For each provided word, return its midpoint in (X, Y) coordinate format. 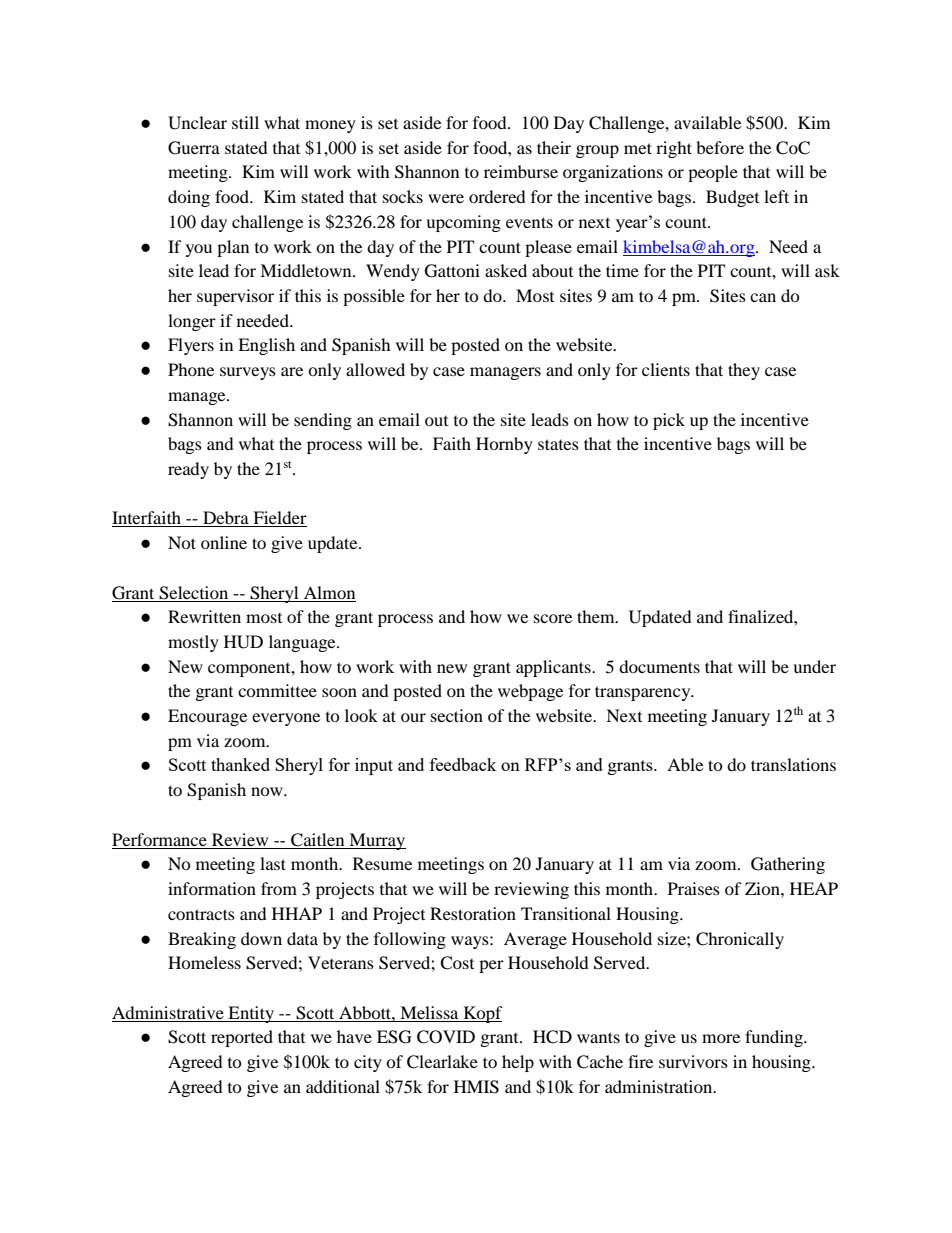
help (518, 1063)
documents (659, 666)
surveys (248, 373)
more (721, 1038)
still (245, 122)
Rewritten (204, 616)
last (273, 863)
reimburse (521, 171)
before (720, 147)
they (744, 371)
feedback (463, 764)
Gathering (788, 865)
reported (242, 1038)
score (553, 618)
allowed (375, 369)
